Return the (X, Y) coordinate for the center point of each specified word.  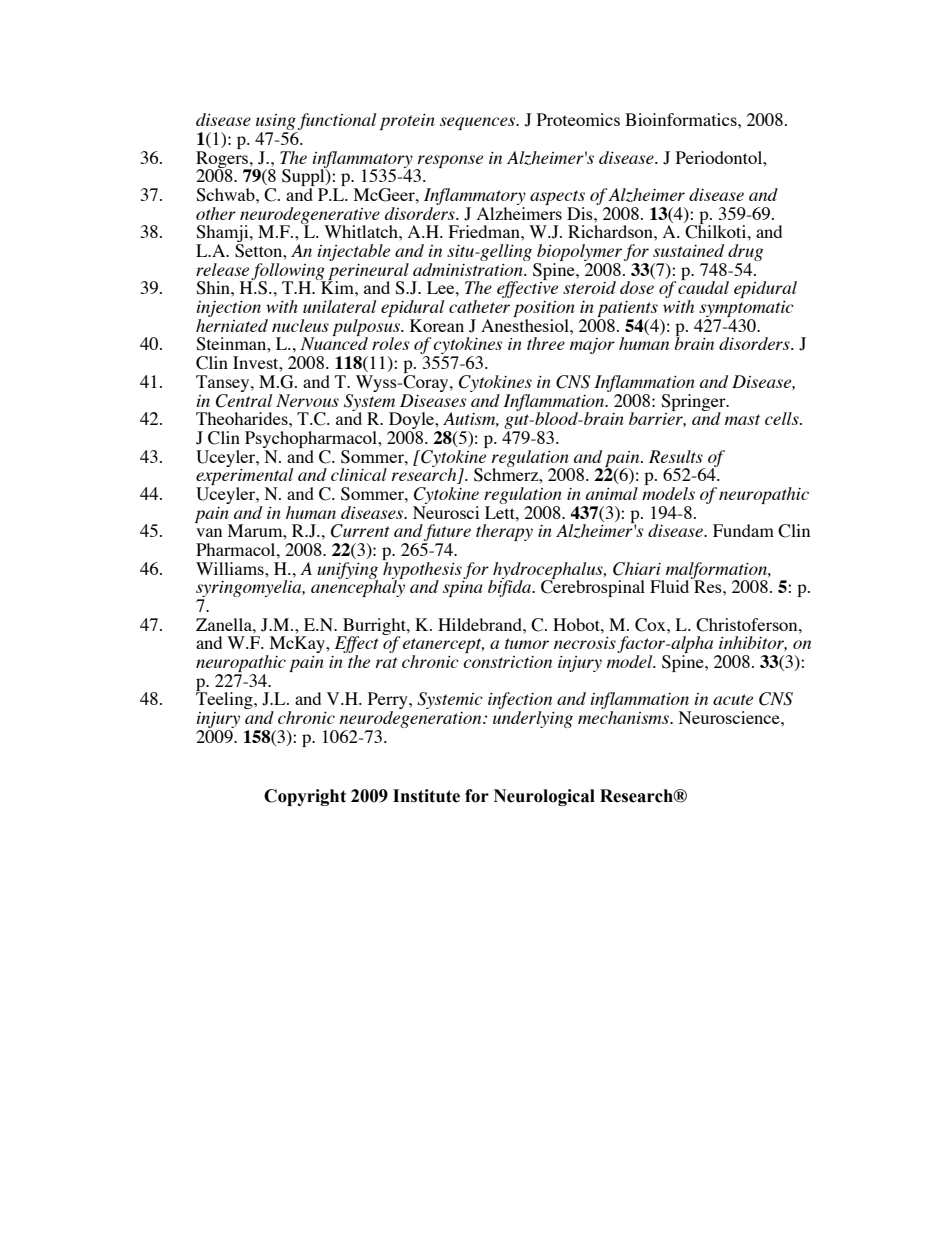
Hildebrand (481, 624)
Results (676, 456)
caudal (703, 286)
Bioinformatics (682, 119)
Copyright (305, 797)
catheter (479, 306)
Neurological (544, 797)
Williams (231, 568)
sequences (478, 123)
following (288, 272)
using (276, 123)
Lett (501, 512)
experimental (244, 477)
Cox (651, 625)
